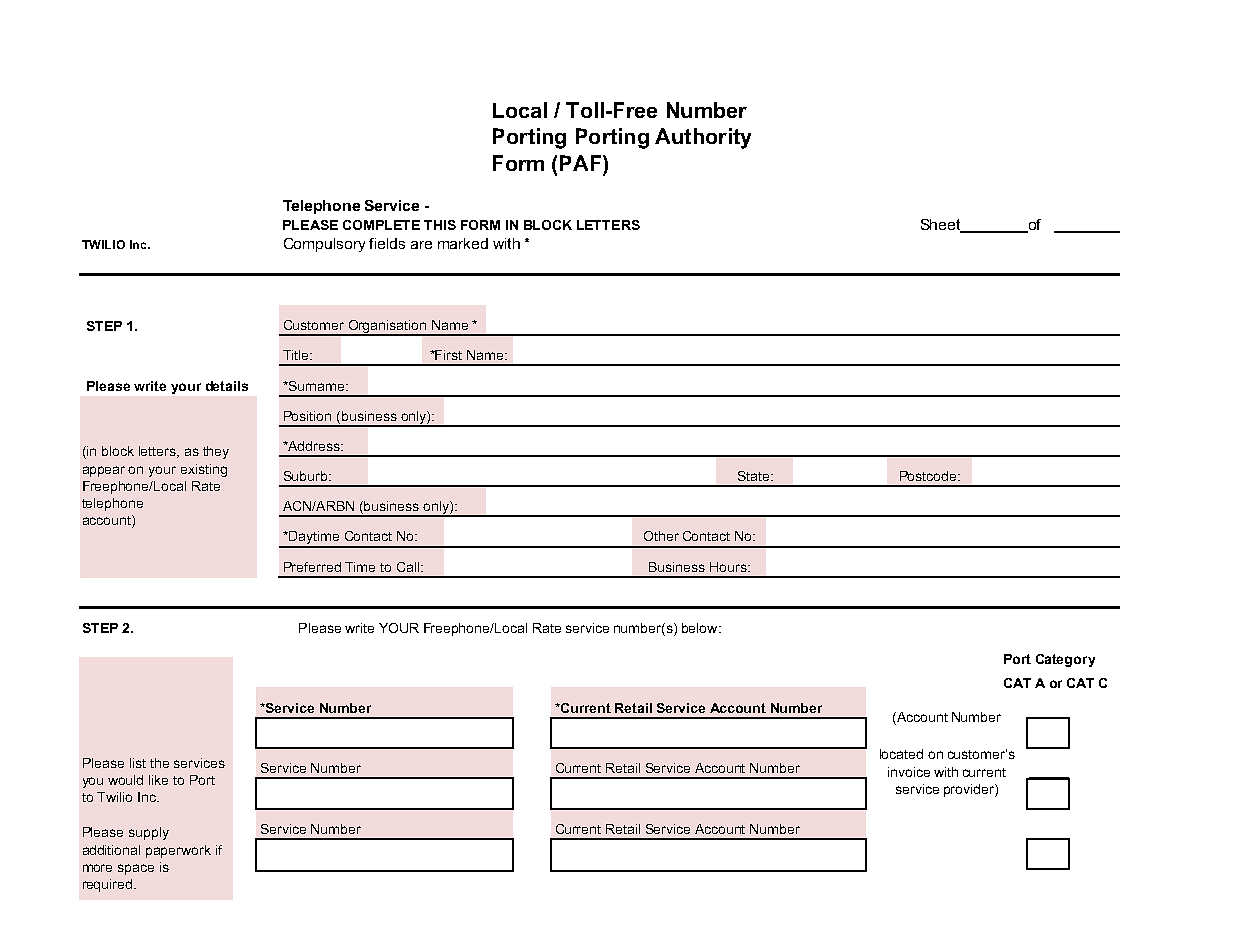 The width and height of the screenshot is (1233, 952). What do you see at coordinates (204, 470) in the screenshot?
I see `existing` at bounding box center [204, 470].
